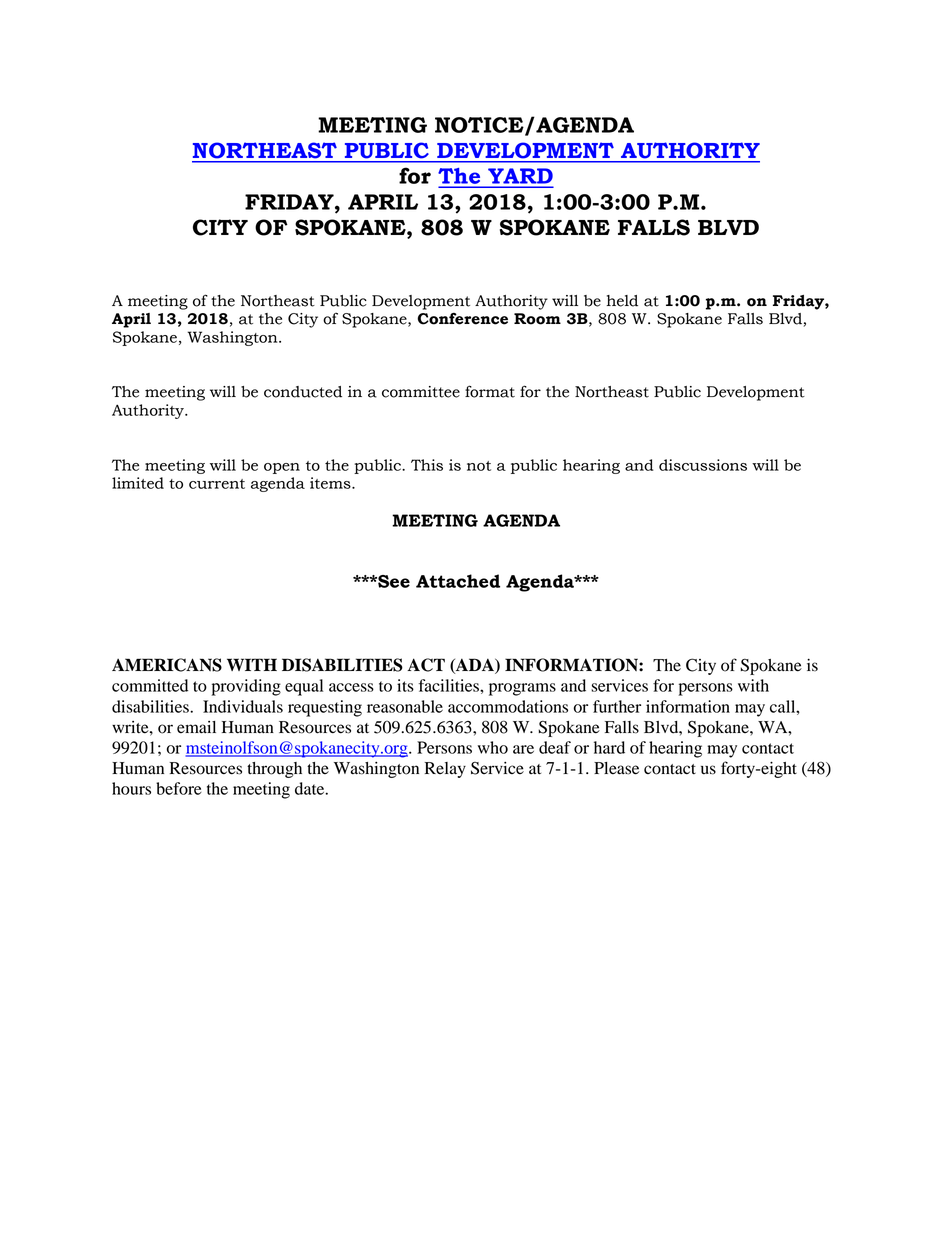  What do you see at coordinates (622, 301) in the screenshot?
I see `held` at bounding box center [622, 301].
